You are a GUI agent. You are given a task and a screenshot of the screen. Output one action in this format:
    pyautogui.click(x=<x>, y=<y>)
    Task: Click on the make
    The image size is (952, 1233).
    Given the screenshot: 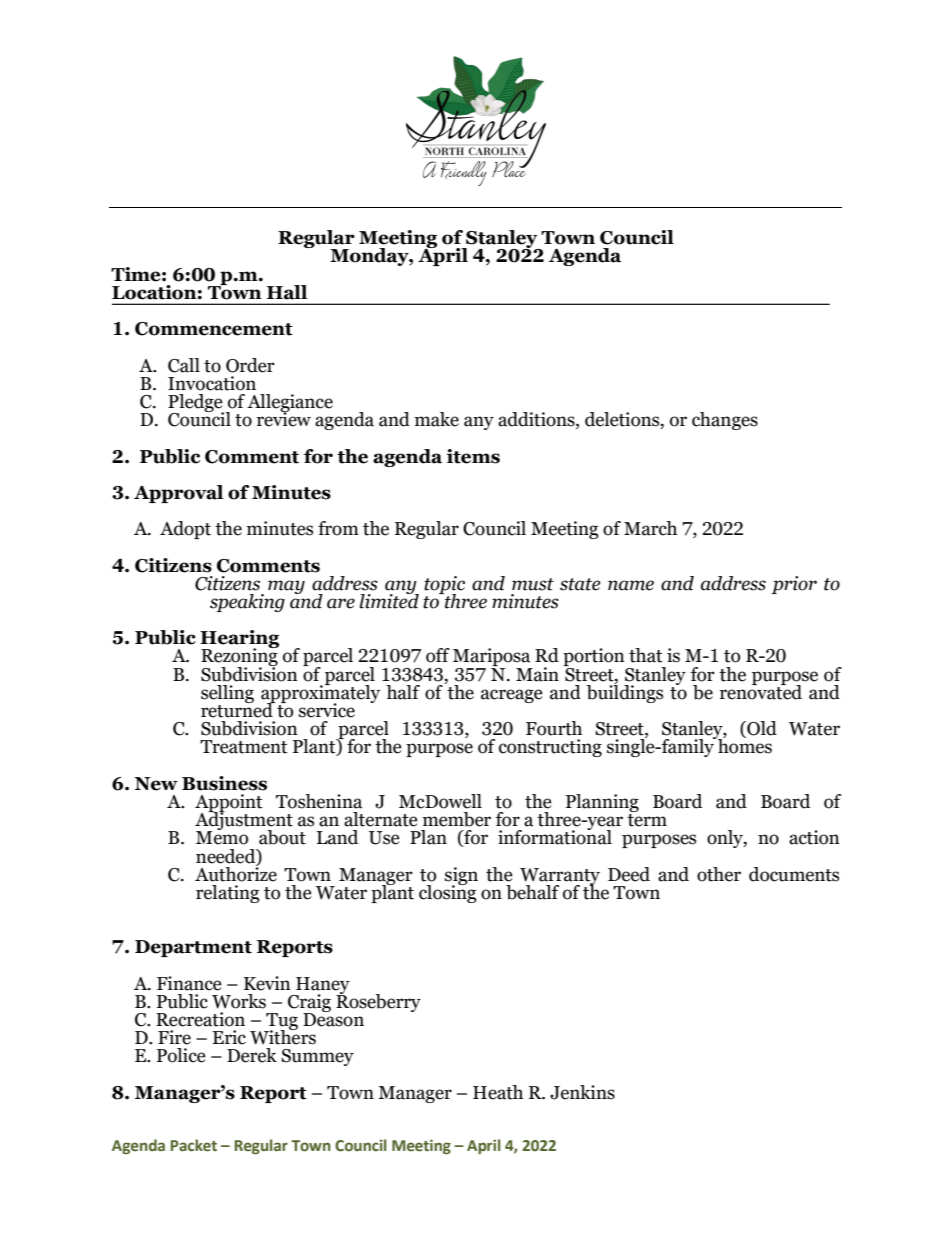 What is the action you would take?
    pyautogui.click(x=437, y=419)
